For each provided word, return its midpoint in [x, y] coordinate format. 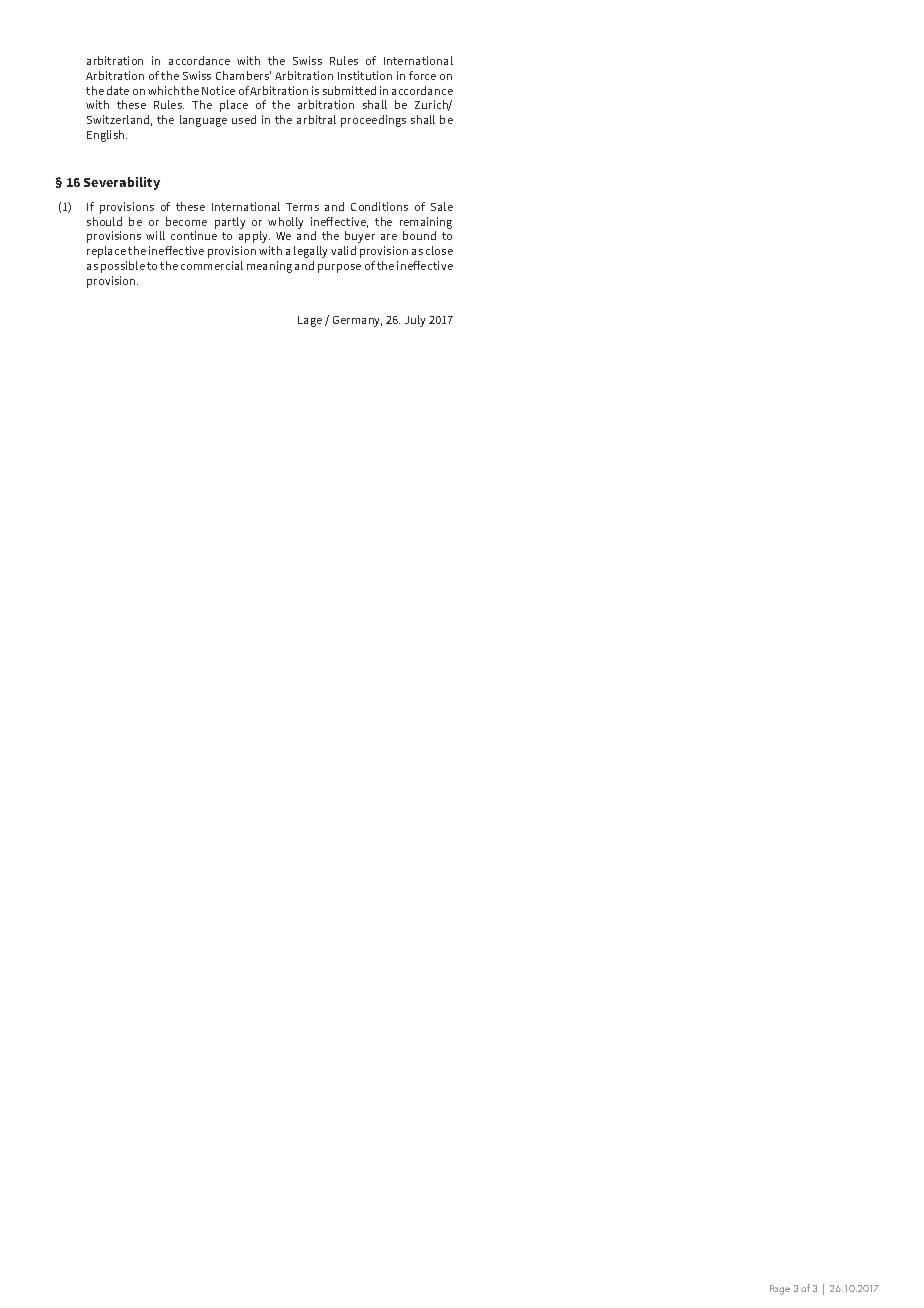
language [203, 121]
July [415, 321]
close [439, 250]
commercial [212, 265]
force [422, 75]
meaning [269, 267]
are [389, 237]
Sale [442, 206]
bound [419, 235]
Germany [357, 321]
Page [780, 1290]
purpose [339, 268]
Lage [310, 321]
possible [123, 267]
